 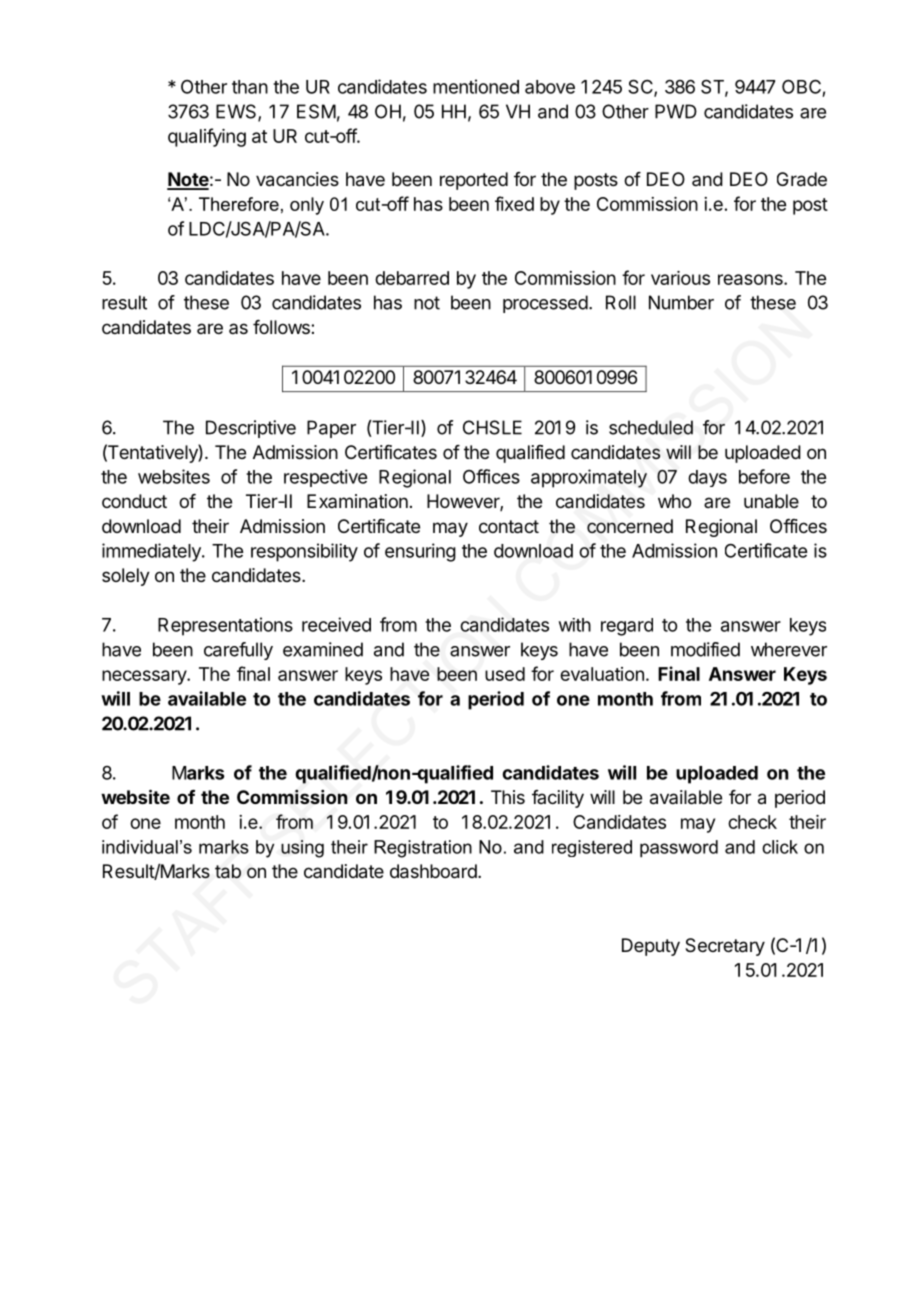 I want to click on Secretary, so click(x=725, y=947).
